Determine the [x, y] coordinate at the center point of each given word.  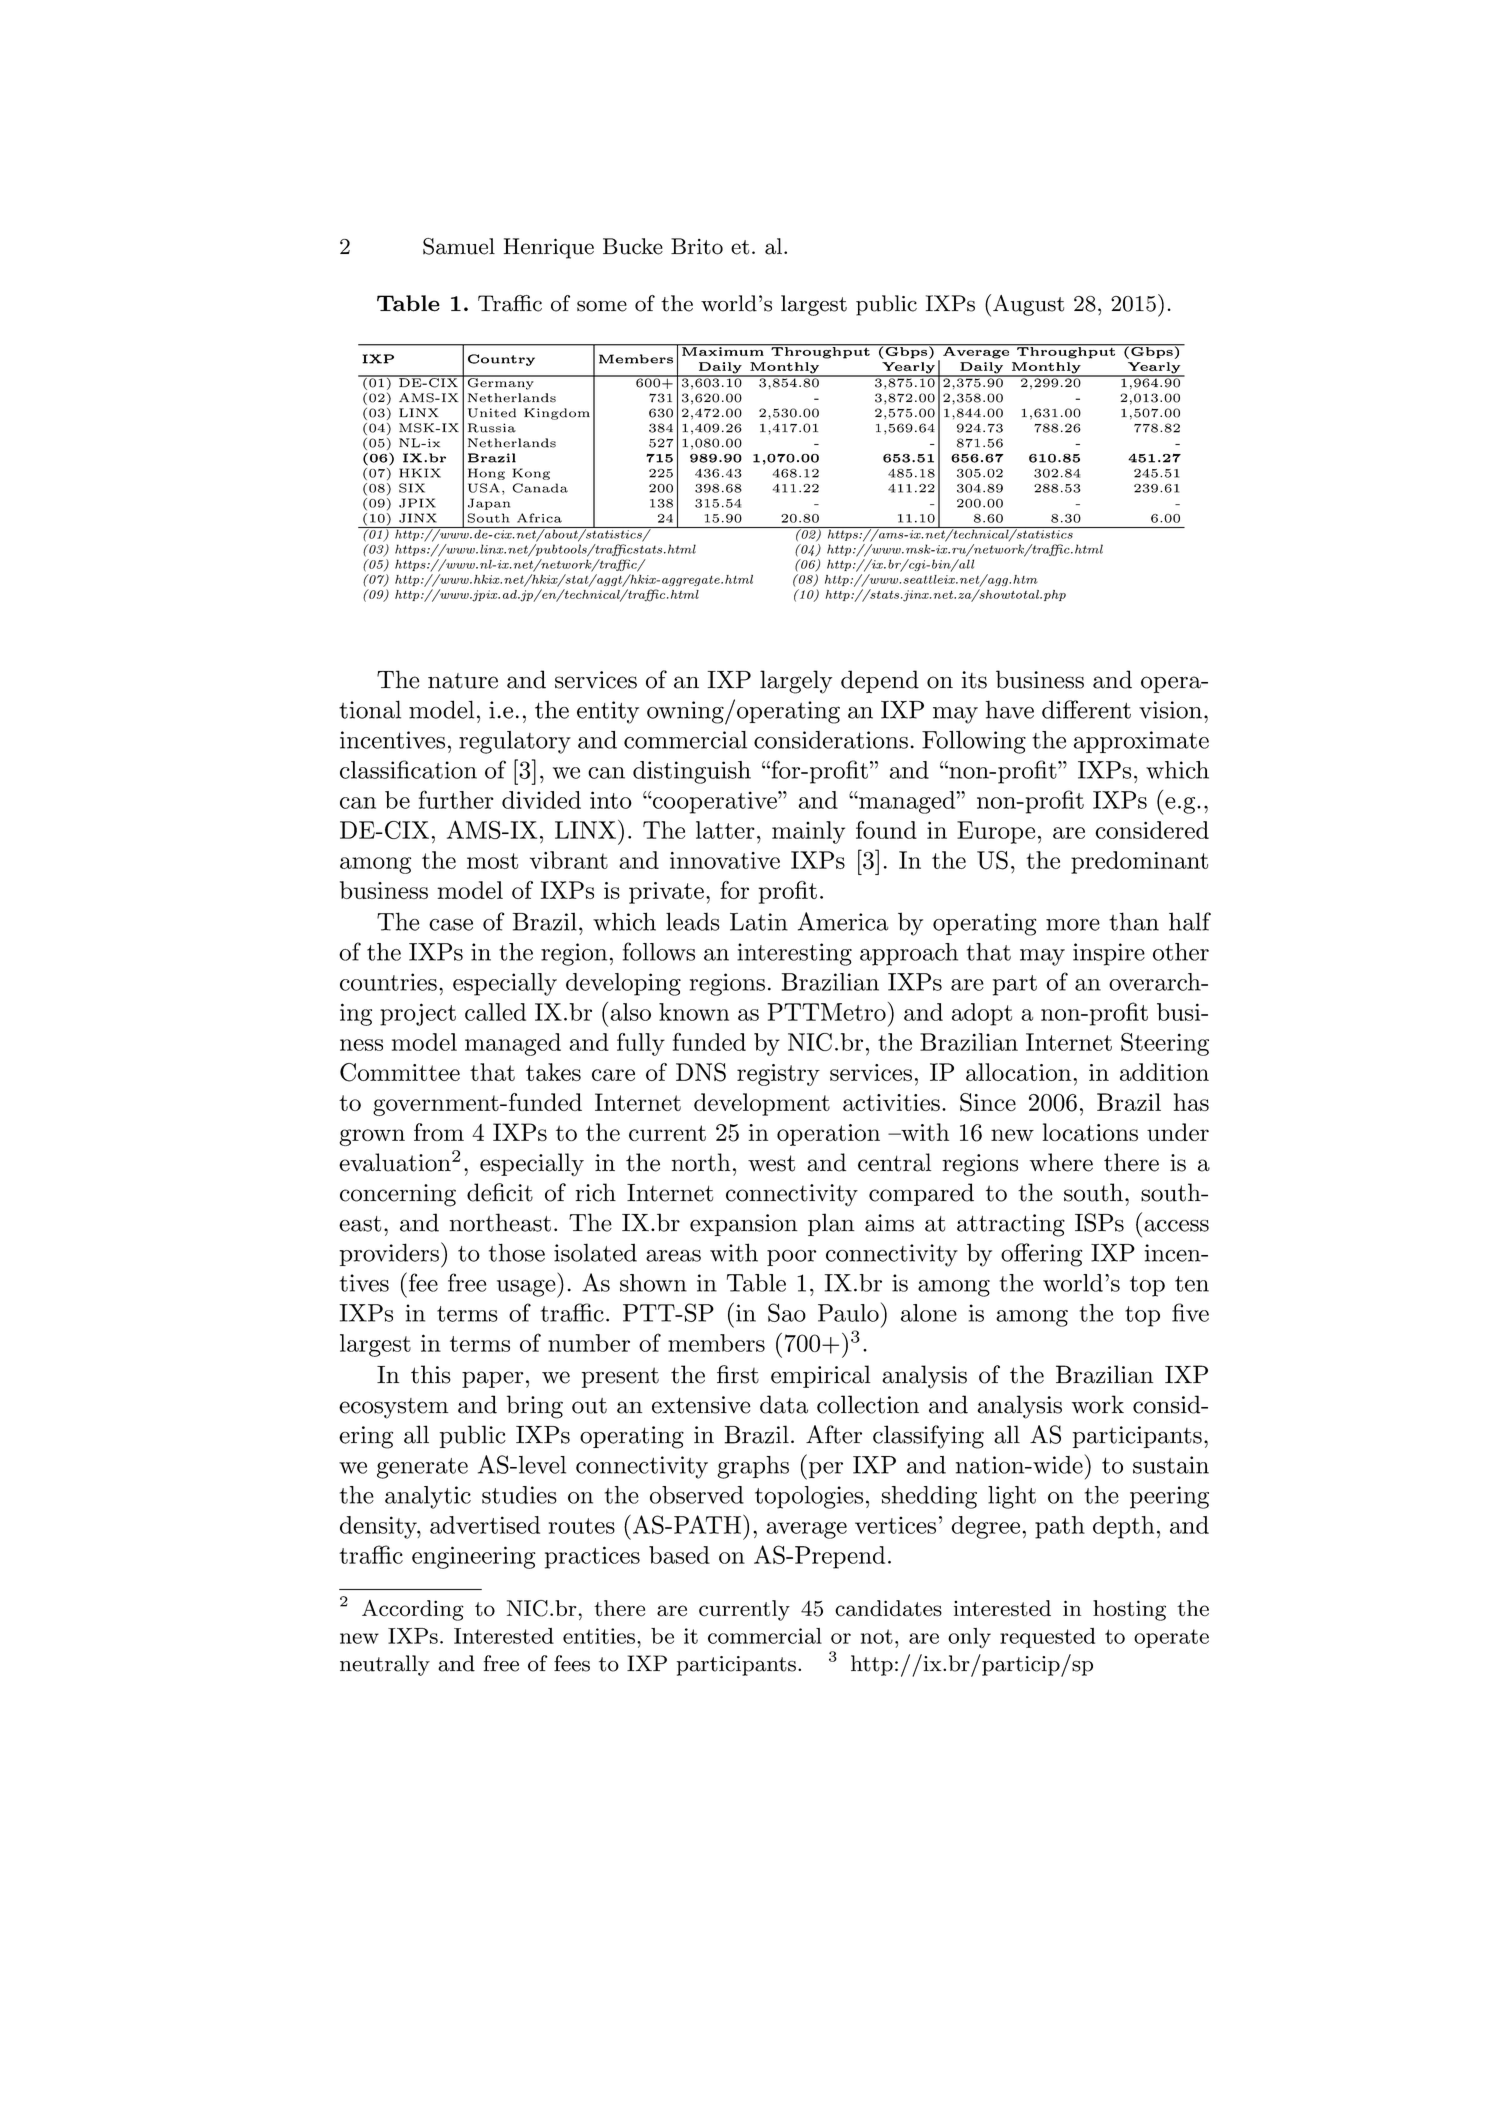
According [413, 1610]
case [451, 925]
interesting [794, 954]
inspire [1109, 954]
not [877, 1636]
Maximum [723, 350]
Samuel [459, 246]
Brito [697, 246]
